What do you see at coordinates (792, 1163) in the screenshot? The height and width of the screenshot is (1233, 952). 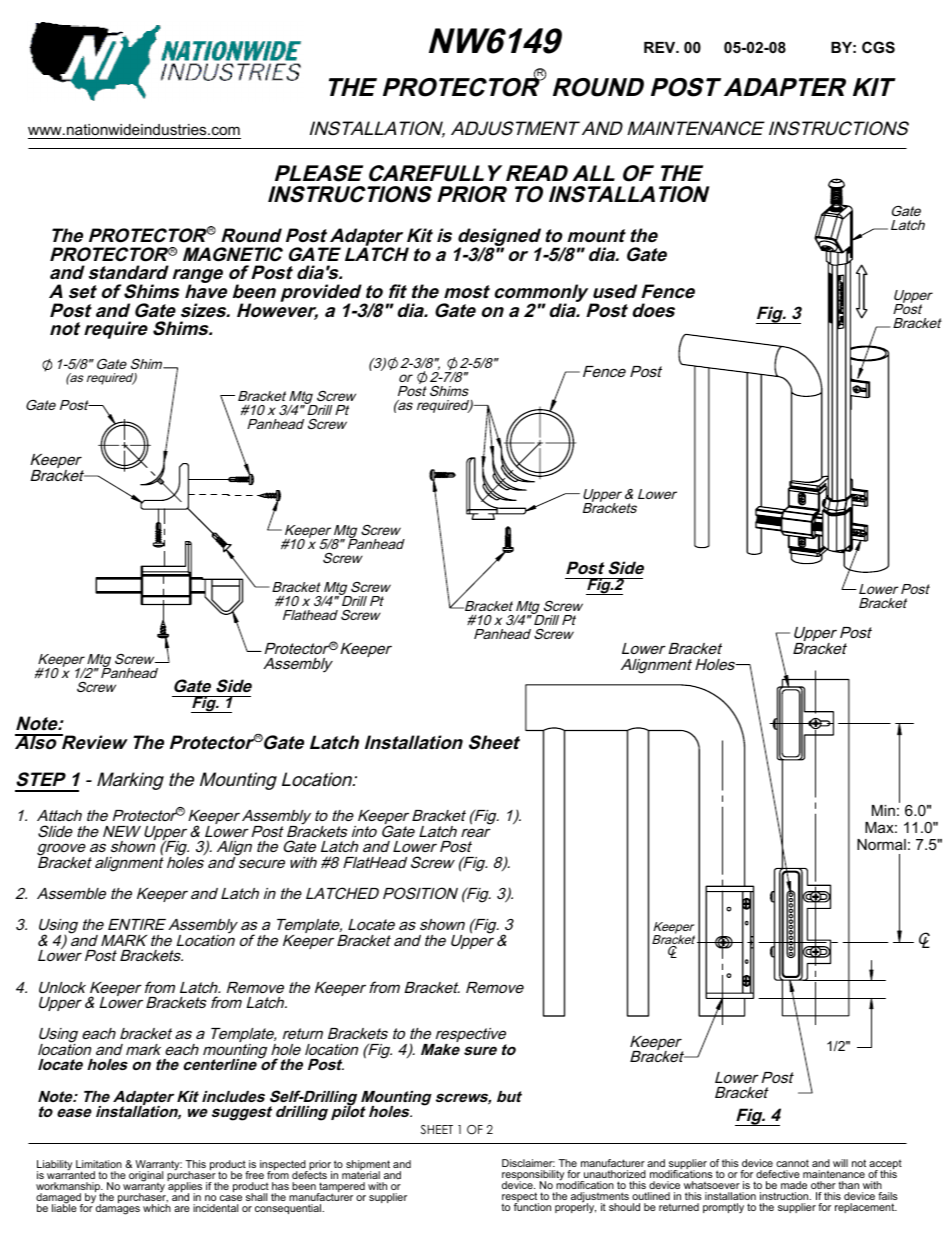 I see `cannot` at bounding box center [792, 1163].
